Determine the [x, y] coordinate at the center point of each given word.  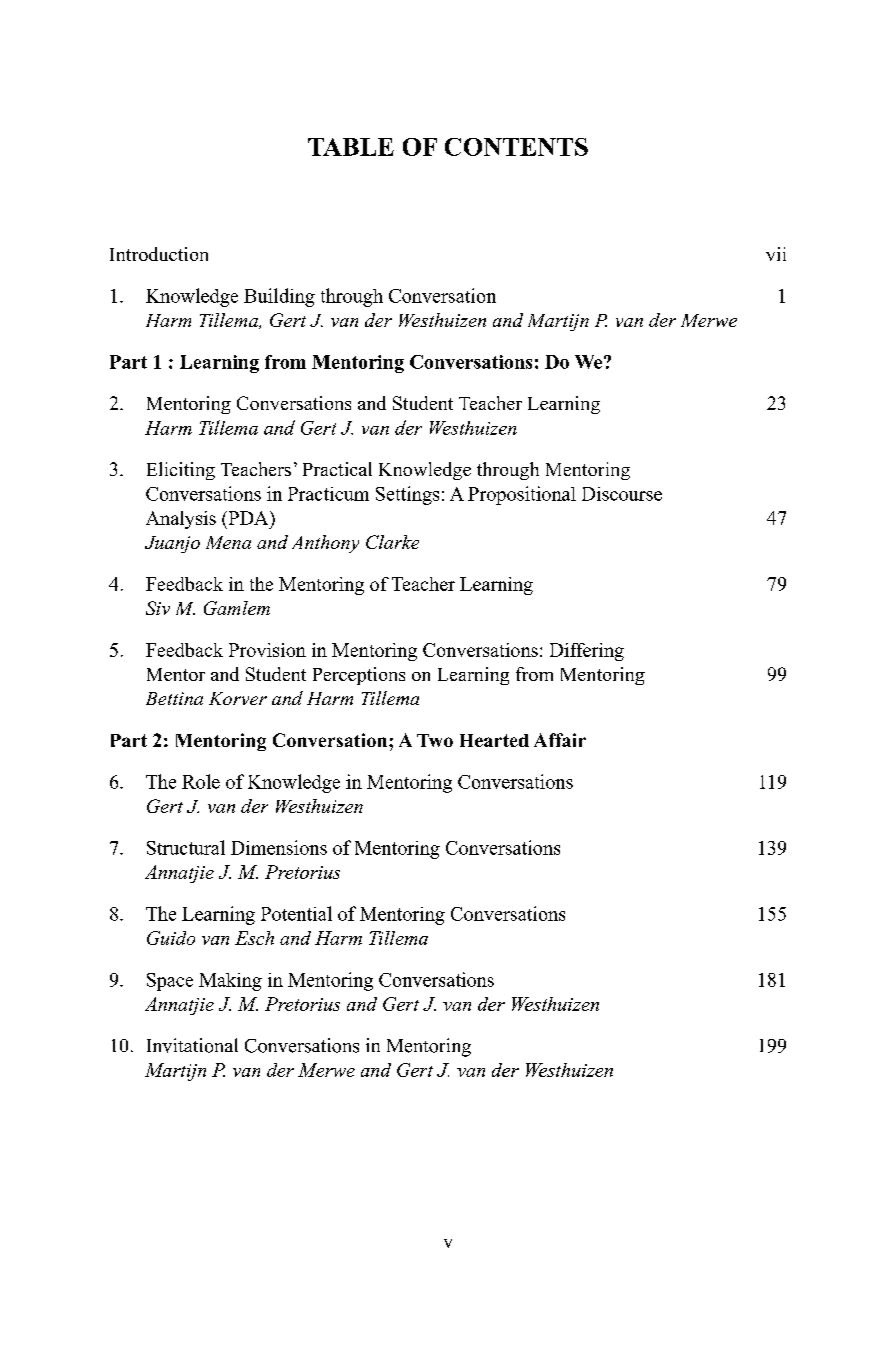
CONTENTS [516, 147]
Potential [296, 913]
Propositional [522, 495]
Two [435, 740]
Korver [238, 698]
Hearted [494, 740]
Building [279, 297]
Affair [560, 740]
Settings [407, 495]
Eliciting [181, 471]
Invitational [192, 1045]
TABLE [351, 147]
